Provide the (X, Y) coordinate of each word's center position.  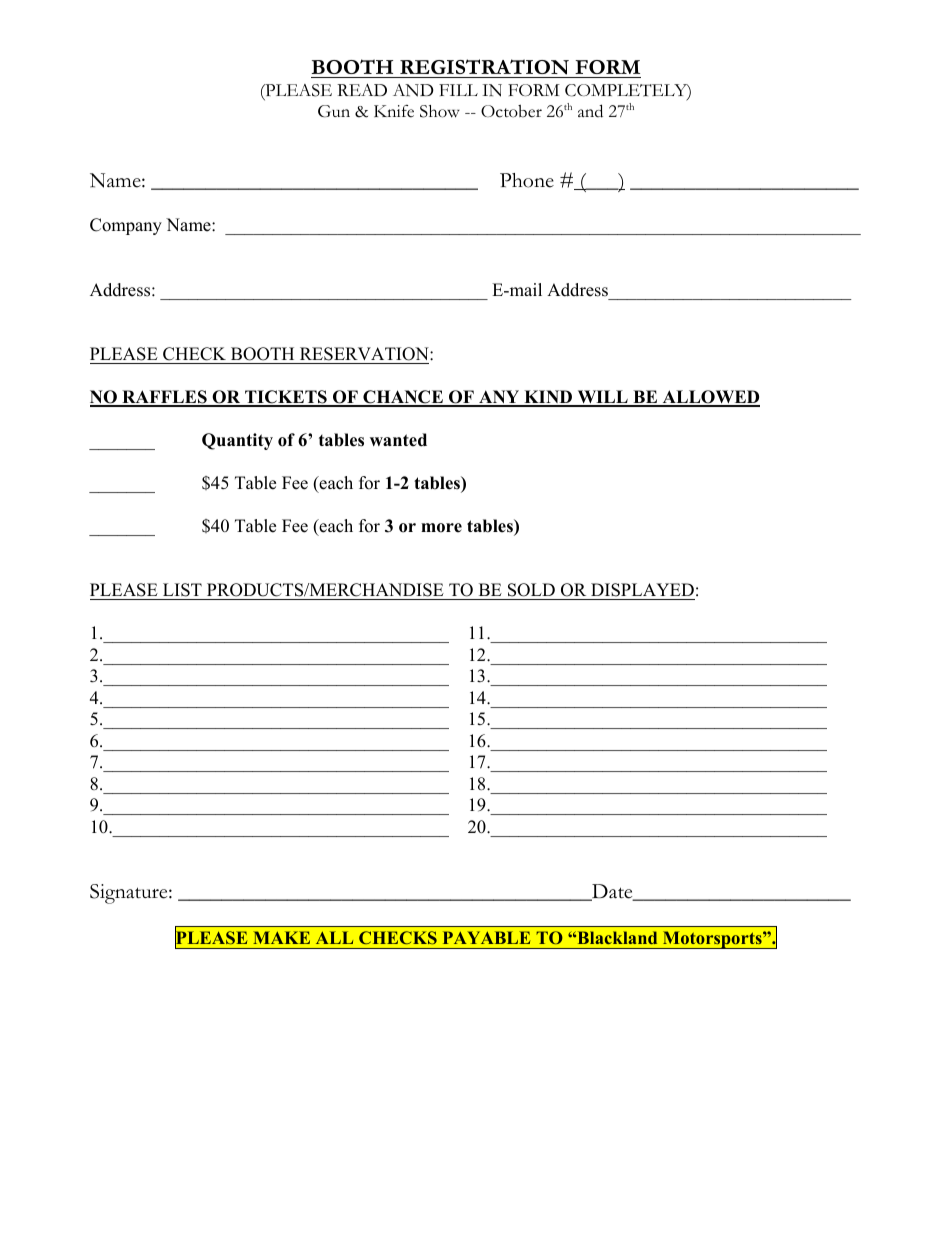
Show (440, 111)
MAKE (281, 937)
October (511, 111)
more (441, 528)
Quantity (237, 441)
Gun (334, 111)
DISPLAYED (642, 591)
